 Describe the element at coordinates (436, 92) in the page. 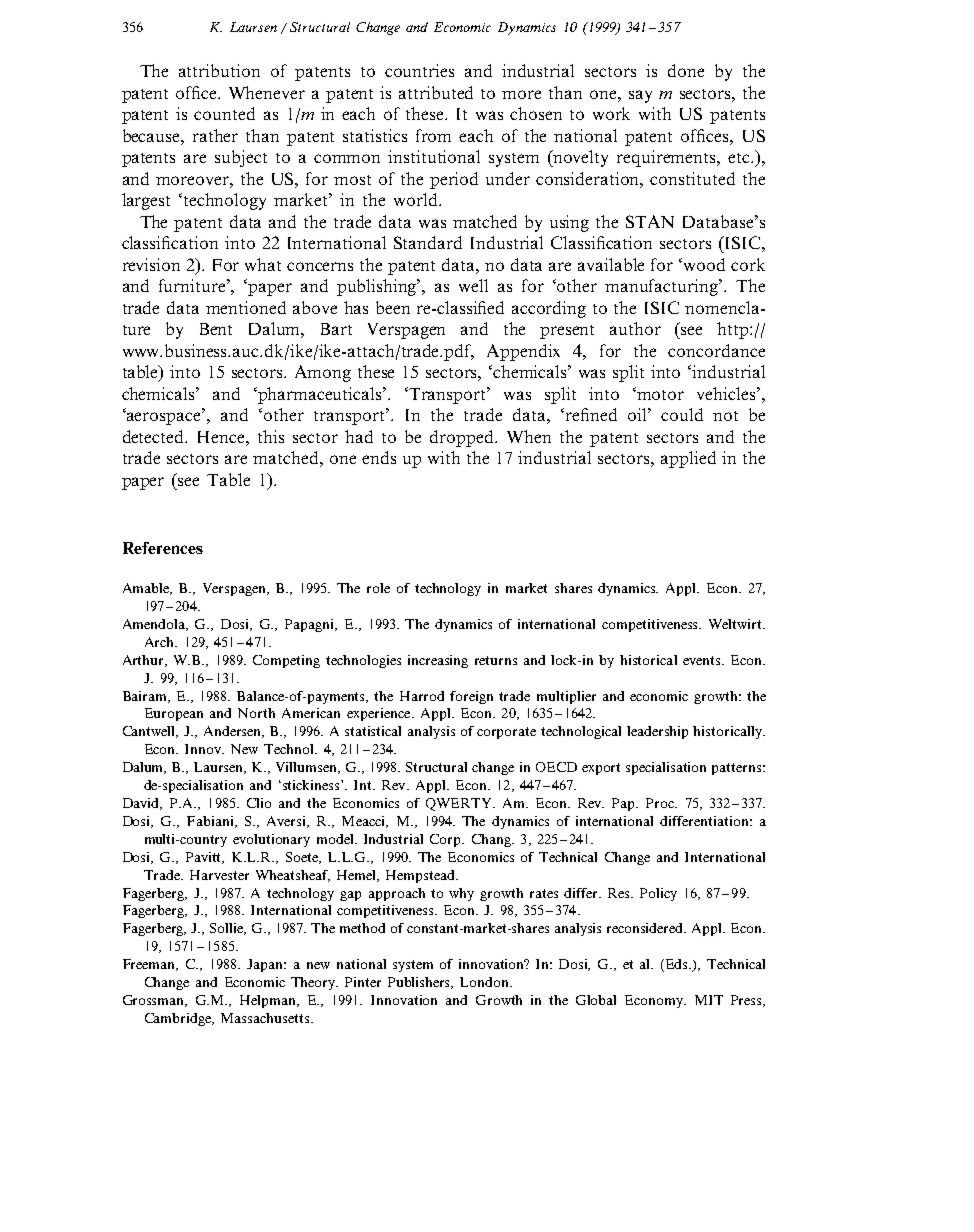

I see `attributed` at that location.
